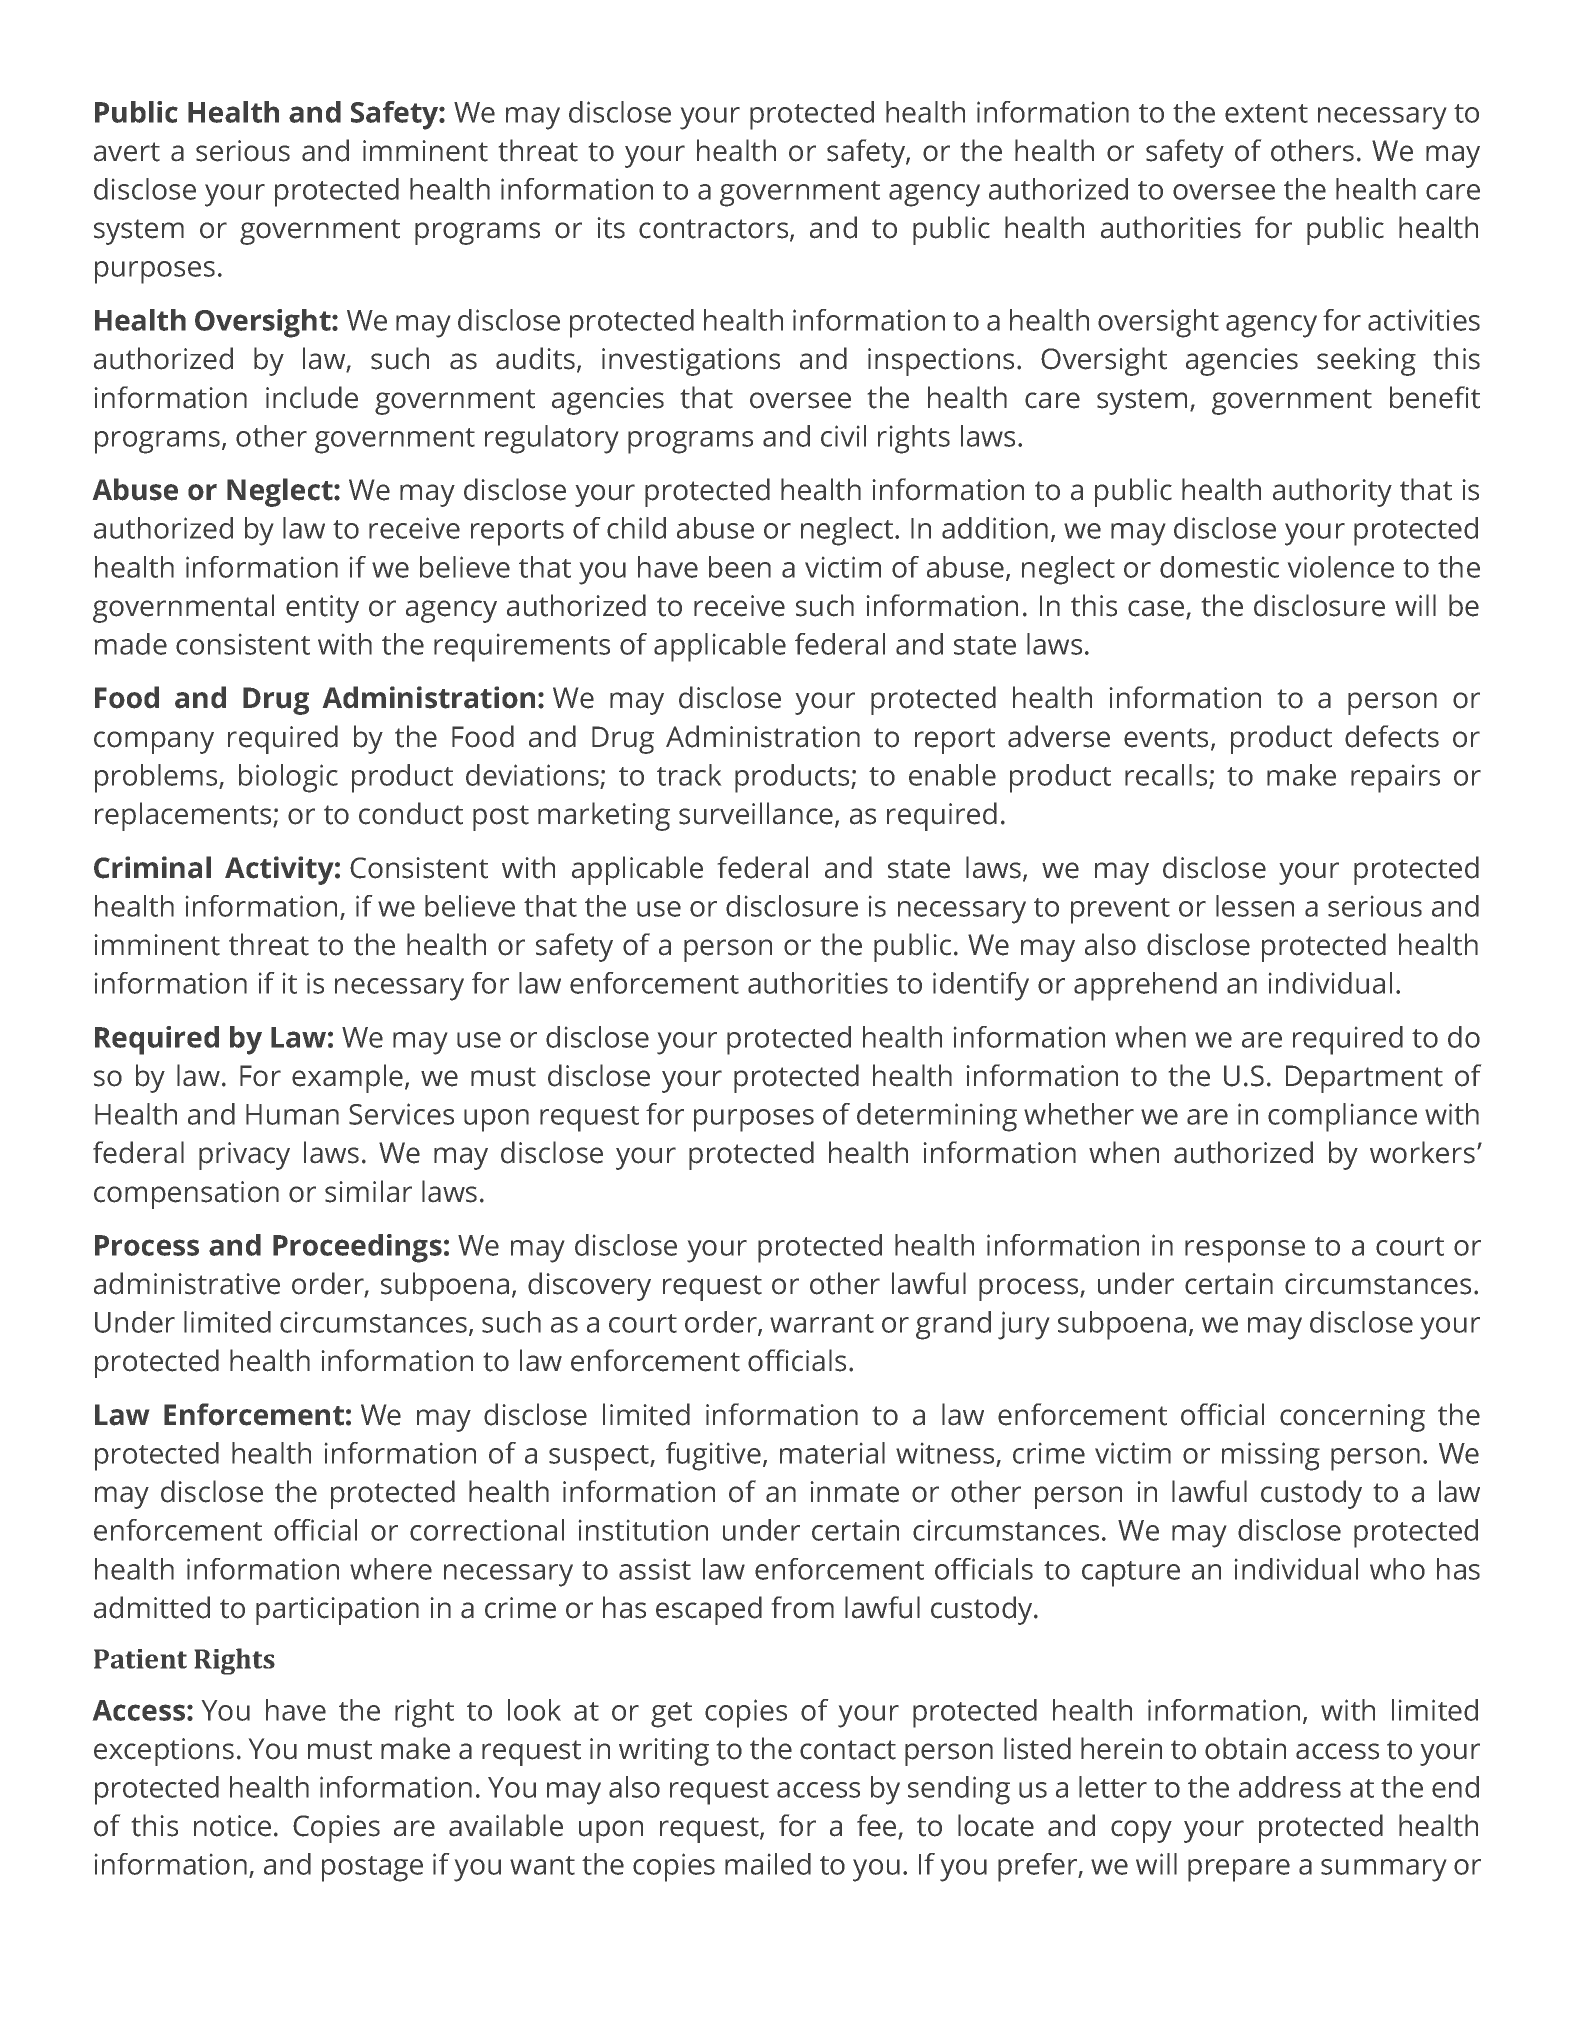 The width and height of the screenshot is (1574, 2037). Describe the element at coordinates (1255, 906) in the screenshot. I see `lessen` at that location.
